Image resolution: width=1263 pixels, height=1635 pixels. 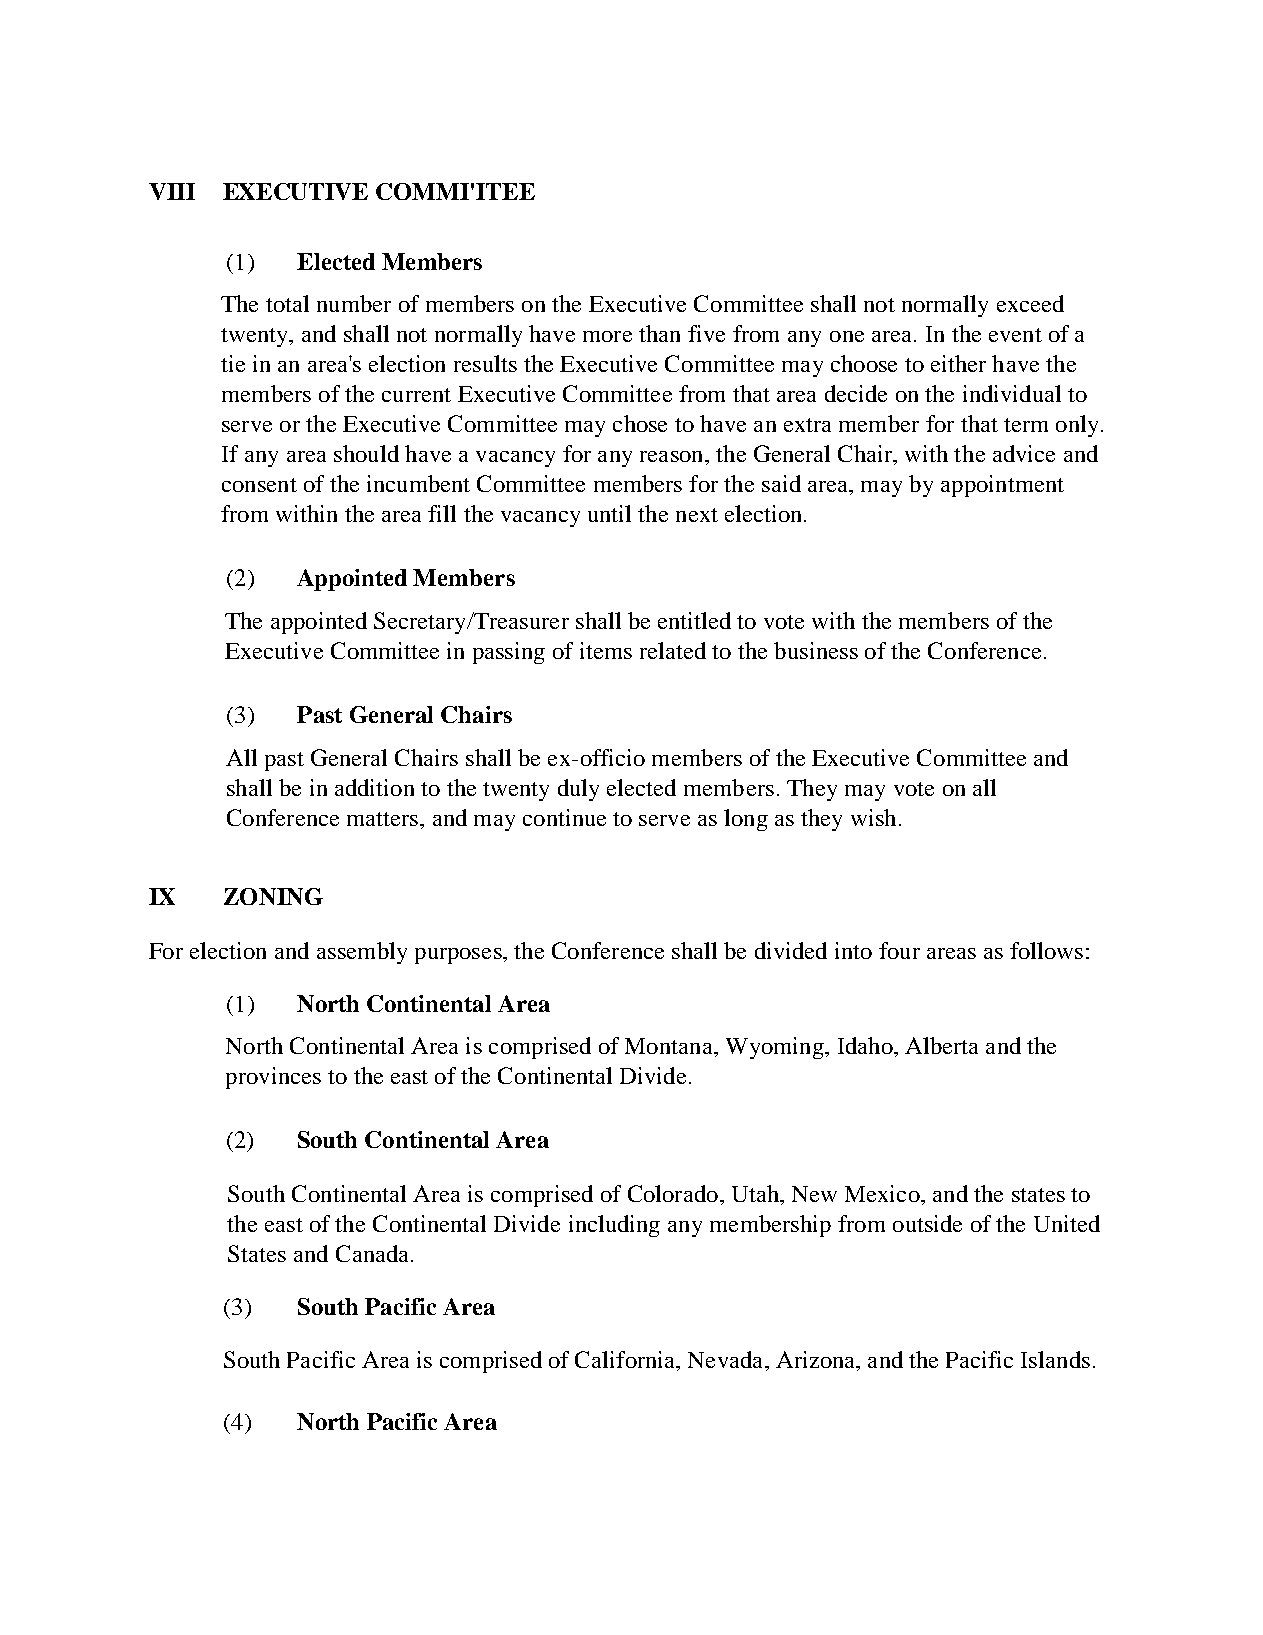 What do you see at coordinates (287, 303) in the screenshot?
I see `total` at bounding box center [287, 303].
